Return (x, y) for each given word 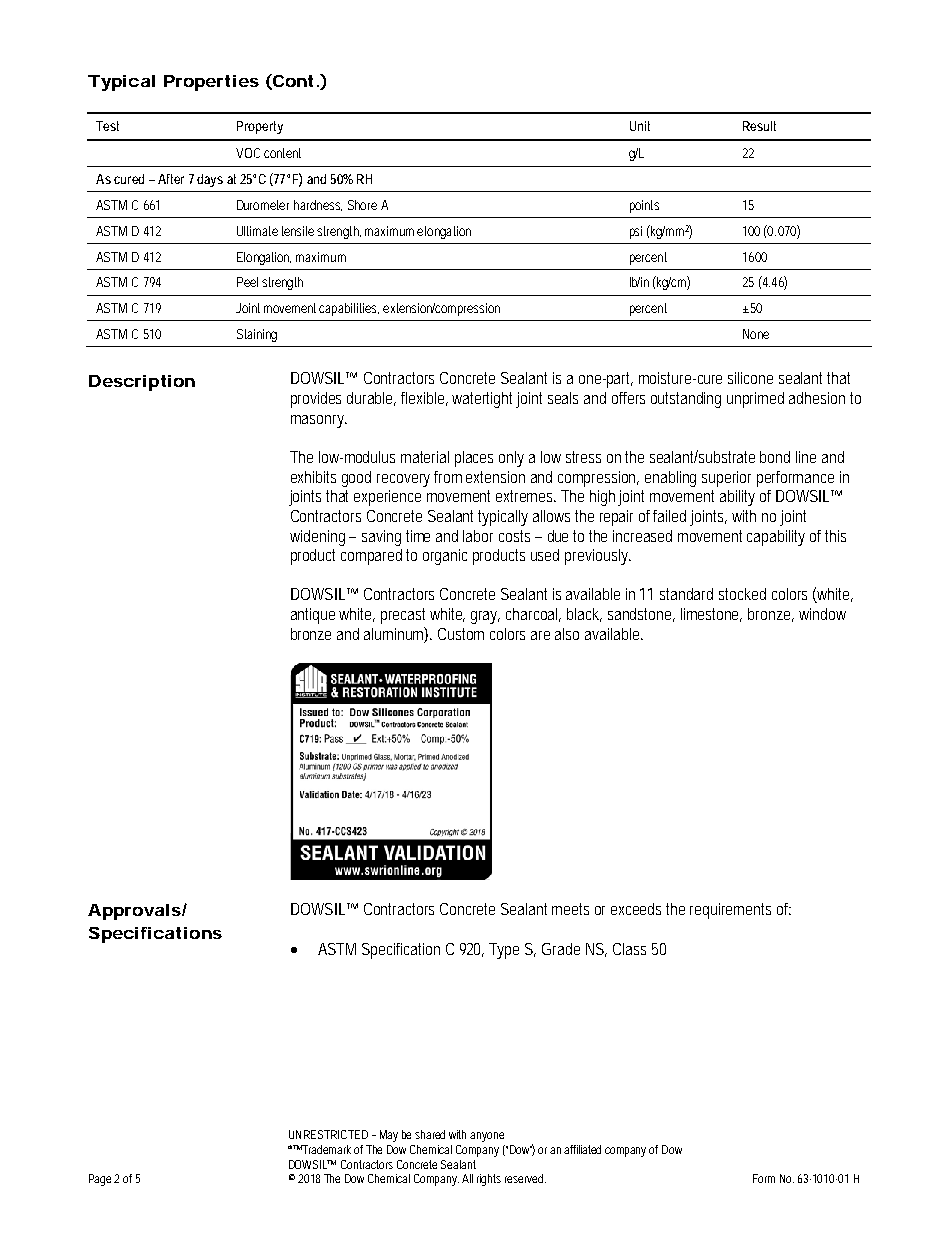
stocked (742, 594)
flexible (424, 399)
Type (504, 951)
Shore (362, 205)
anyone (487, 1137)
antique (315, 616)
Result (759, 126)
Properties (211, 83)
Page (102, 1180)
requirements (730, 911)
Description (142, 383)
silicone (750, 378)
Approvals (134, 912)
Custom (461, 634)
